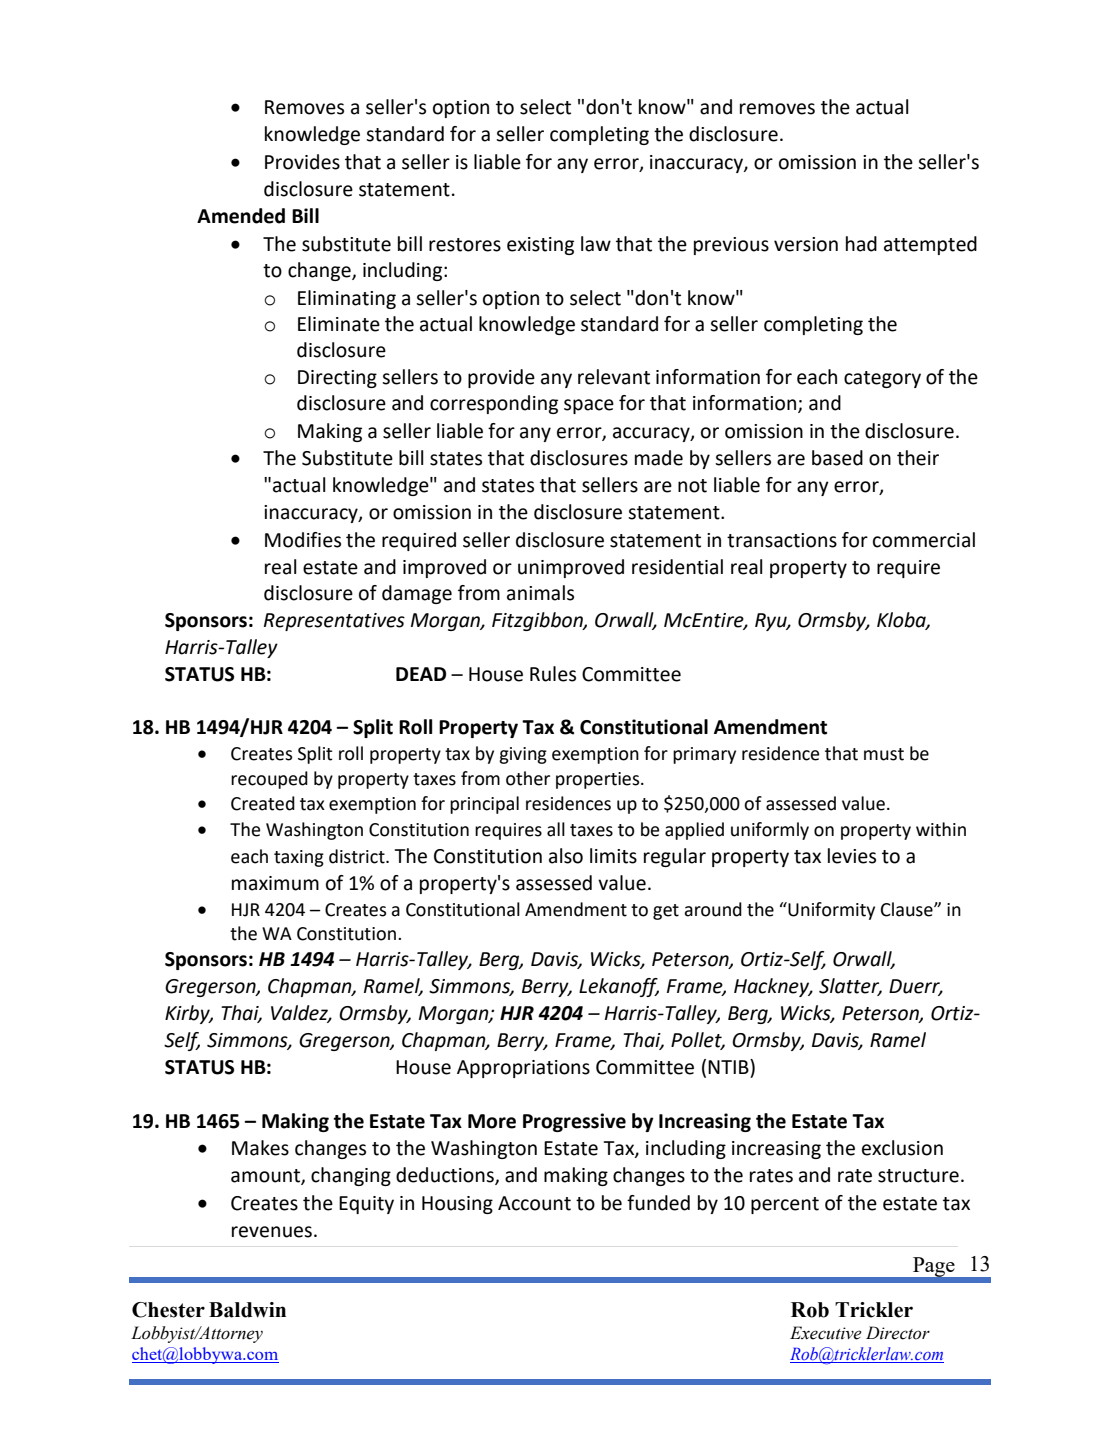  I want to click on Appropriations, so click(523, 1069).
